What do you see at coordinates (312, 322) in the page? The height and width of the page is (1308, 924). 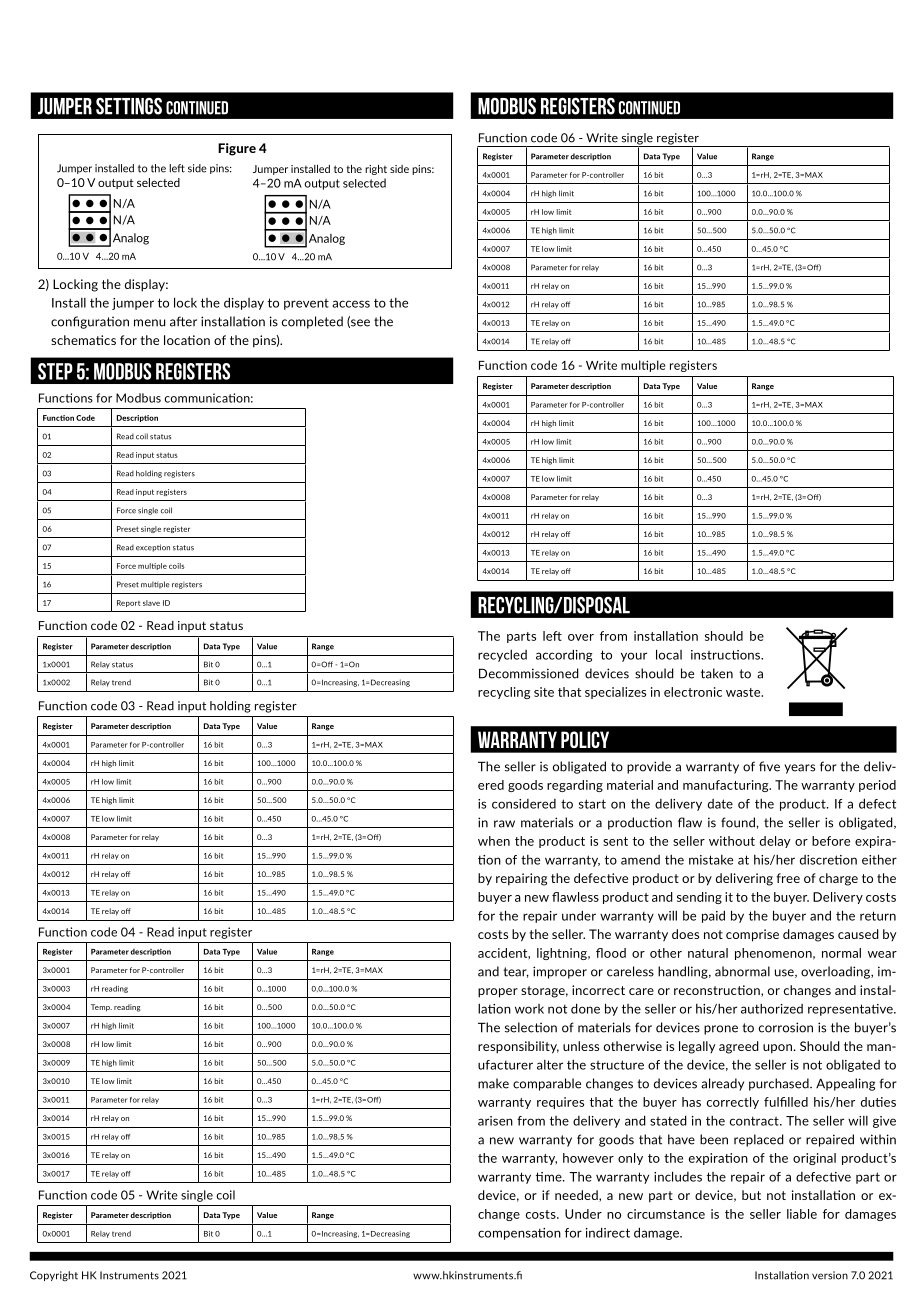 I see `completed` at bounding box center [312, 322].
